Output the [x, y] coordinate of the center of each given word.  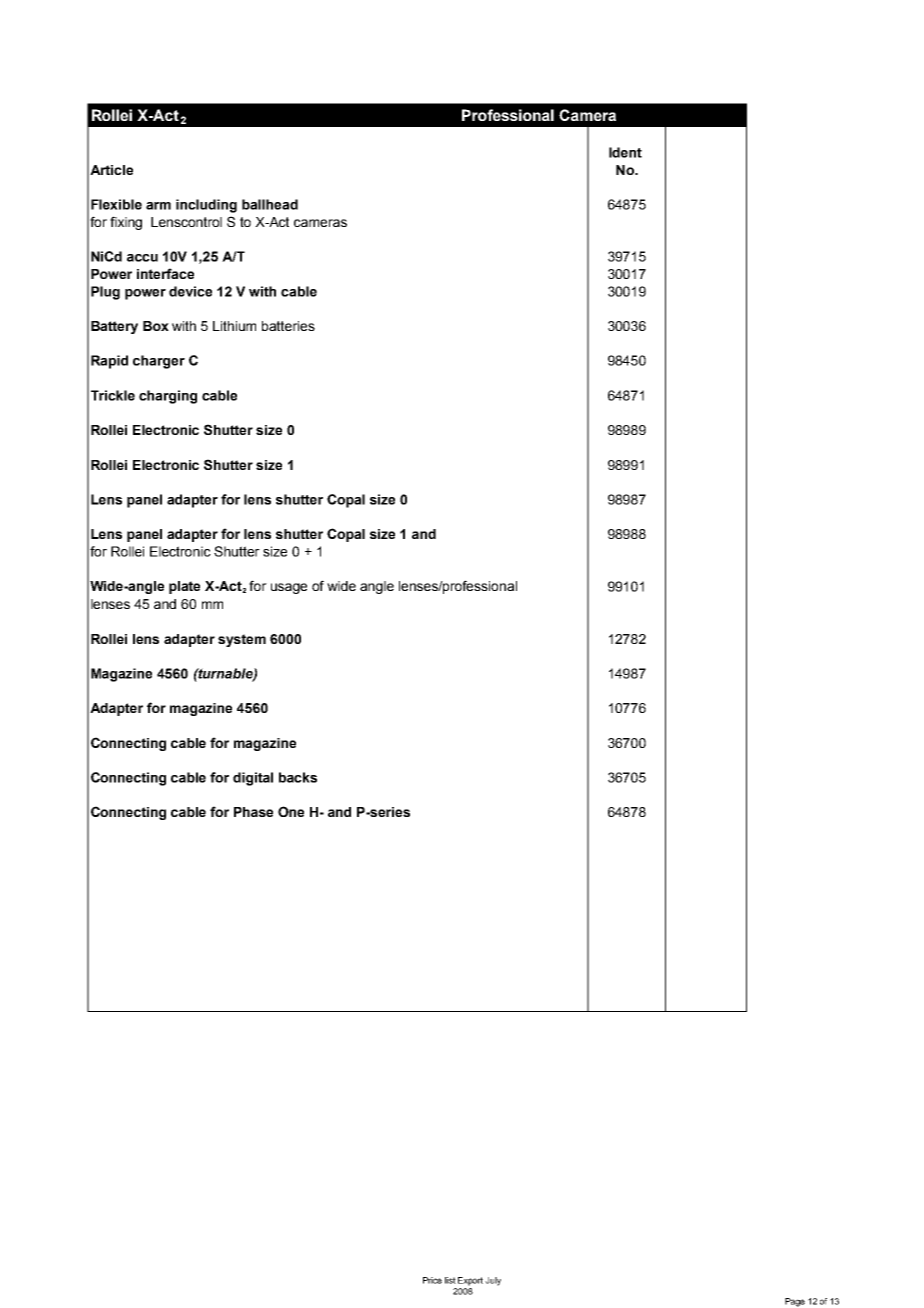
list [450, 1280]
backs [298, 777]
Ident [625, 152]
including [206, 206]
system [242, 640]
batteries [288, 326]
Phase [253, 812]
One [291, 811]
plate [184, 587]
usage [289, 588]
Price [432, 1280]
